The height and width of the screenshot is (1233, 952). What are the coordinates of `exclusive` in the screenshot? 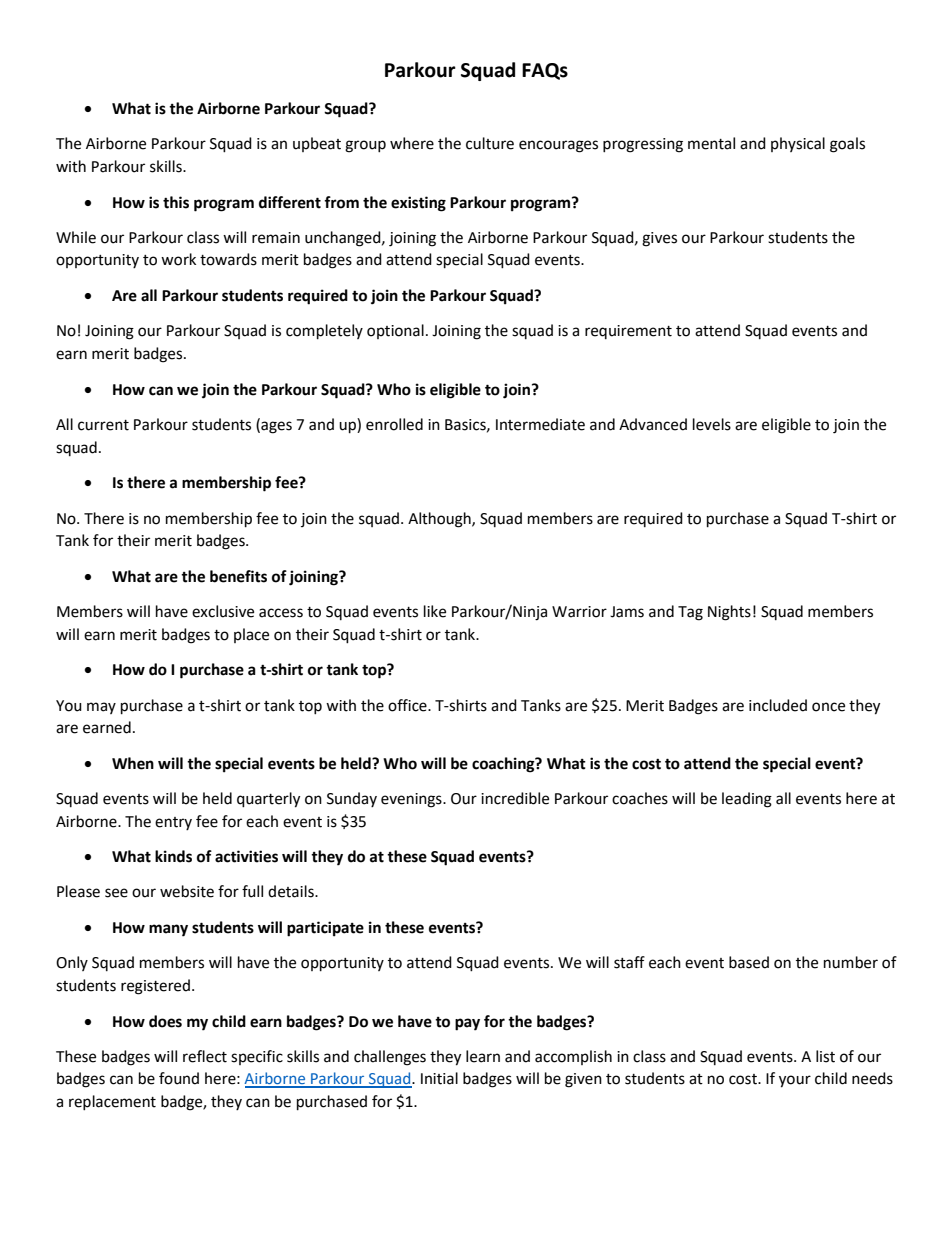 It's located at (223, 611).
